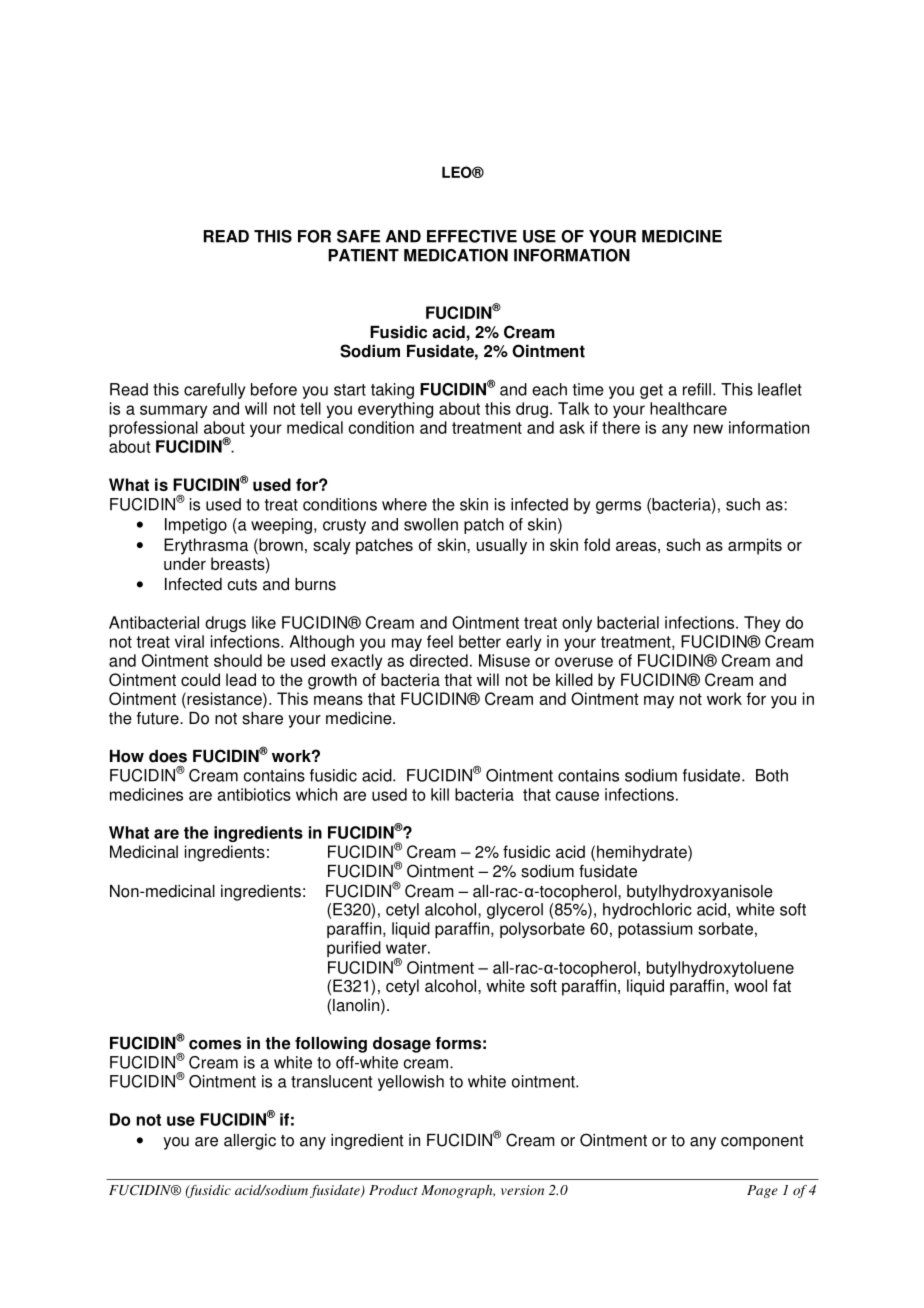  Describe the element at coordinates (772, 775) in the screenshot. I see `Both` at that location.
